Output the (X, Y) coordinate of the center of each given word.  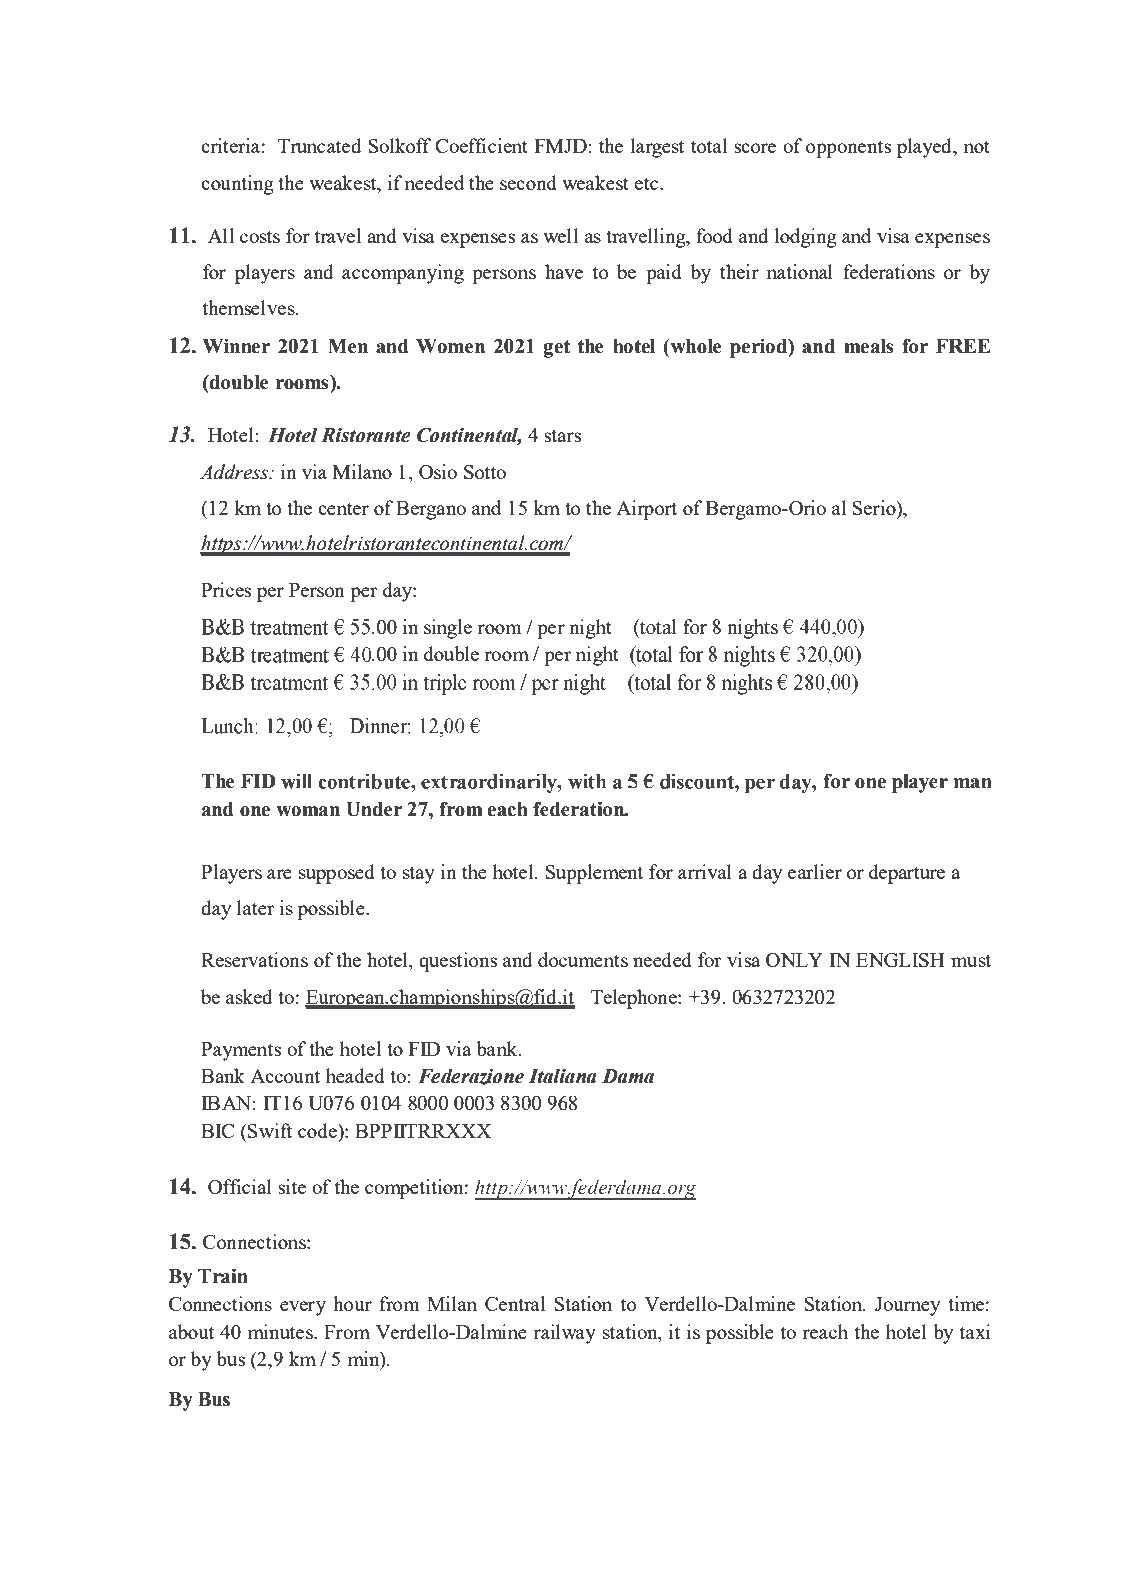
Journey (907, 1306)
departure (907, 874)
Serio (875, 507)
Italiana (562, 1076)
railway (565, 1334)
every (303, 1308)
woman (308, 811)
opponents (848, 149)
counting (237, 185)
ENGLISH (900, 960)
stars (562, 436)
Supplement (594, 874)
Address (235, 472)
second (528, 182)
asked (249, 996)
